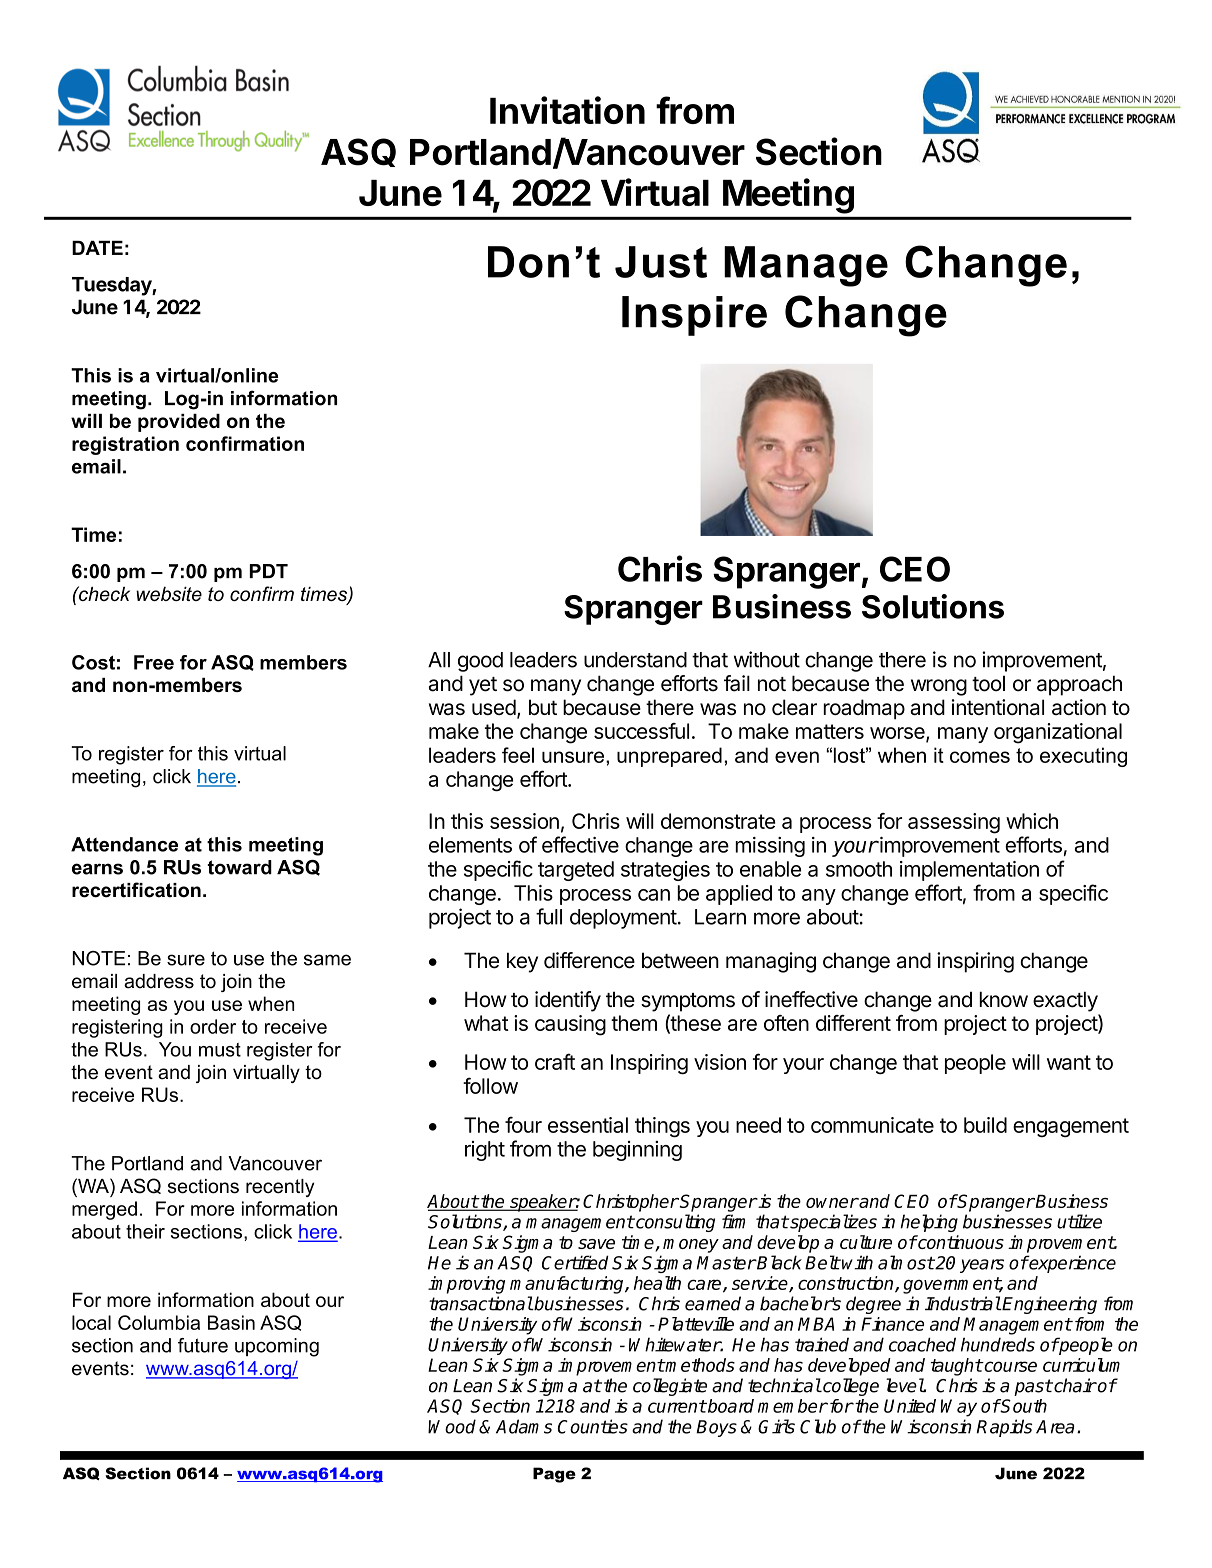 Image resolution: width=1212 pixels, height=1568 pixels. I want to click on Counties, so click(593, 1426).
